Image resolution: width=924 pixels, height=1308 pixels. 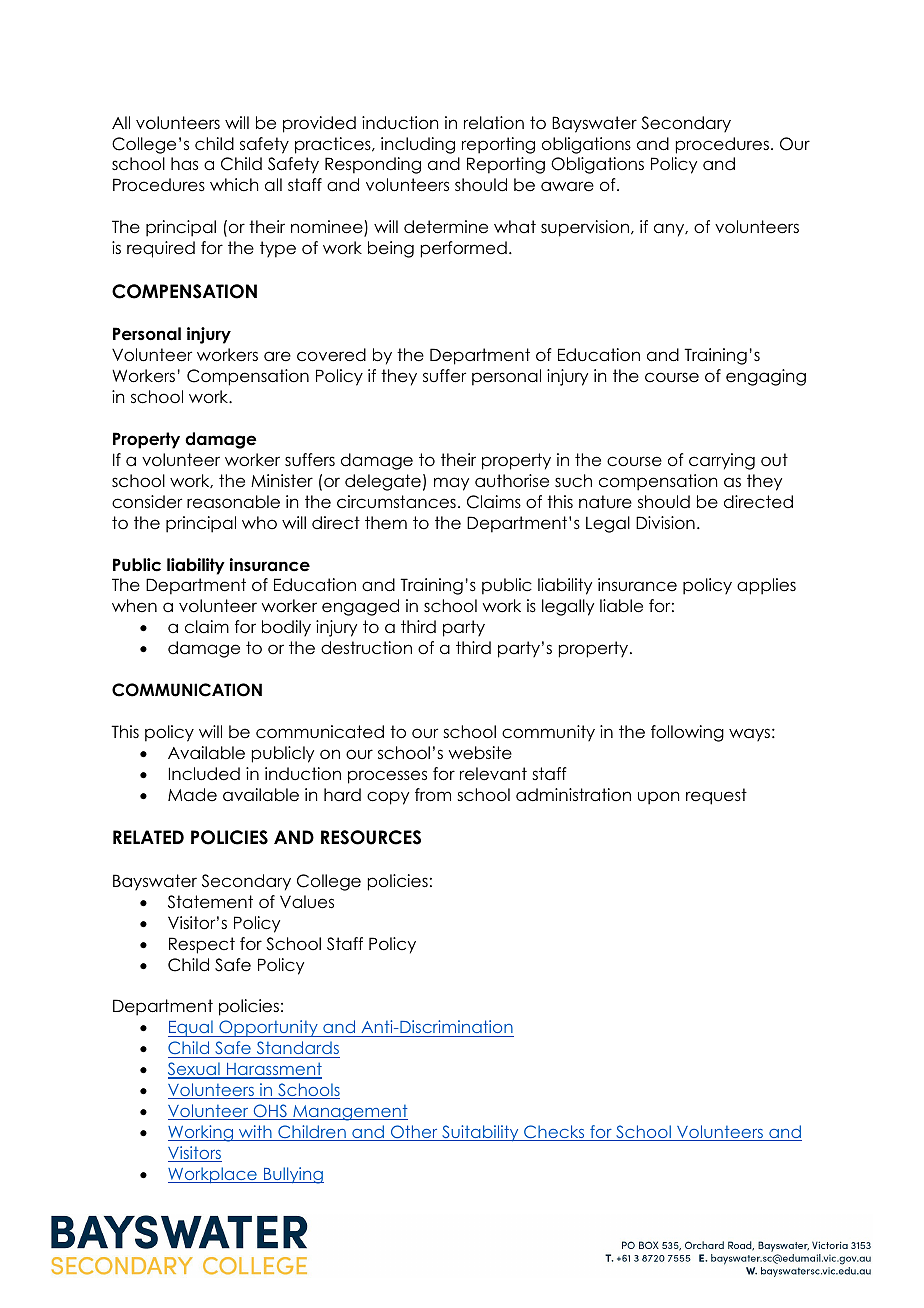 I want to click on may, so click(x=451, y=484).
